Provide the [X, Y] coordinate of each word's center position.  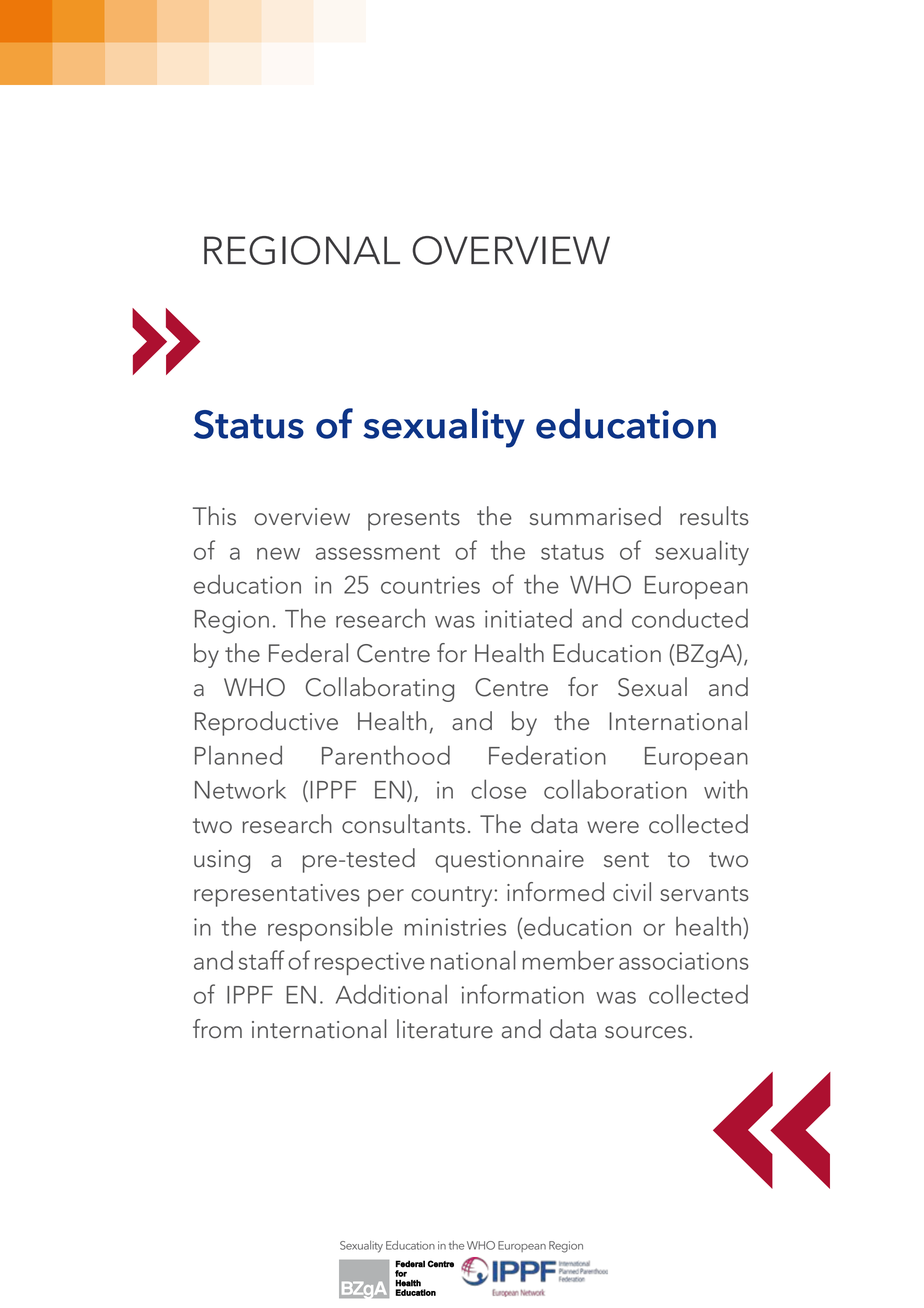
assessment [378, 552]
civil [632, 892]
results [714, 516]
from [217, 1029]
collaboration [615, 789]
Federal [308, 653]
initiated [528, 618]
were [613, 827]
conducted [690, 618]
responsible [330, 928]
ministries [455, 927]
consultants [403, 824]
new [278, 553]
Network [240, 789]
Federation [547, 755]
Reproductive [266, 723]
